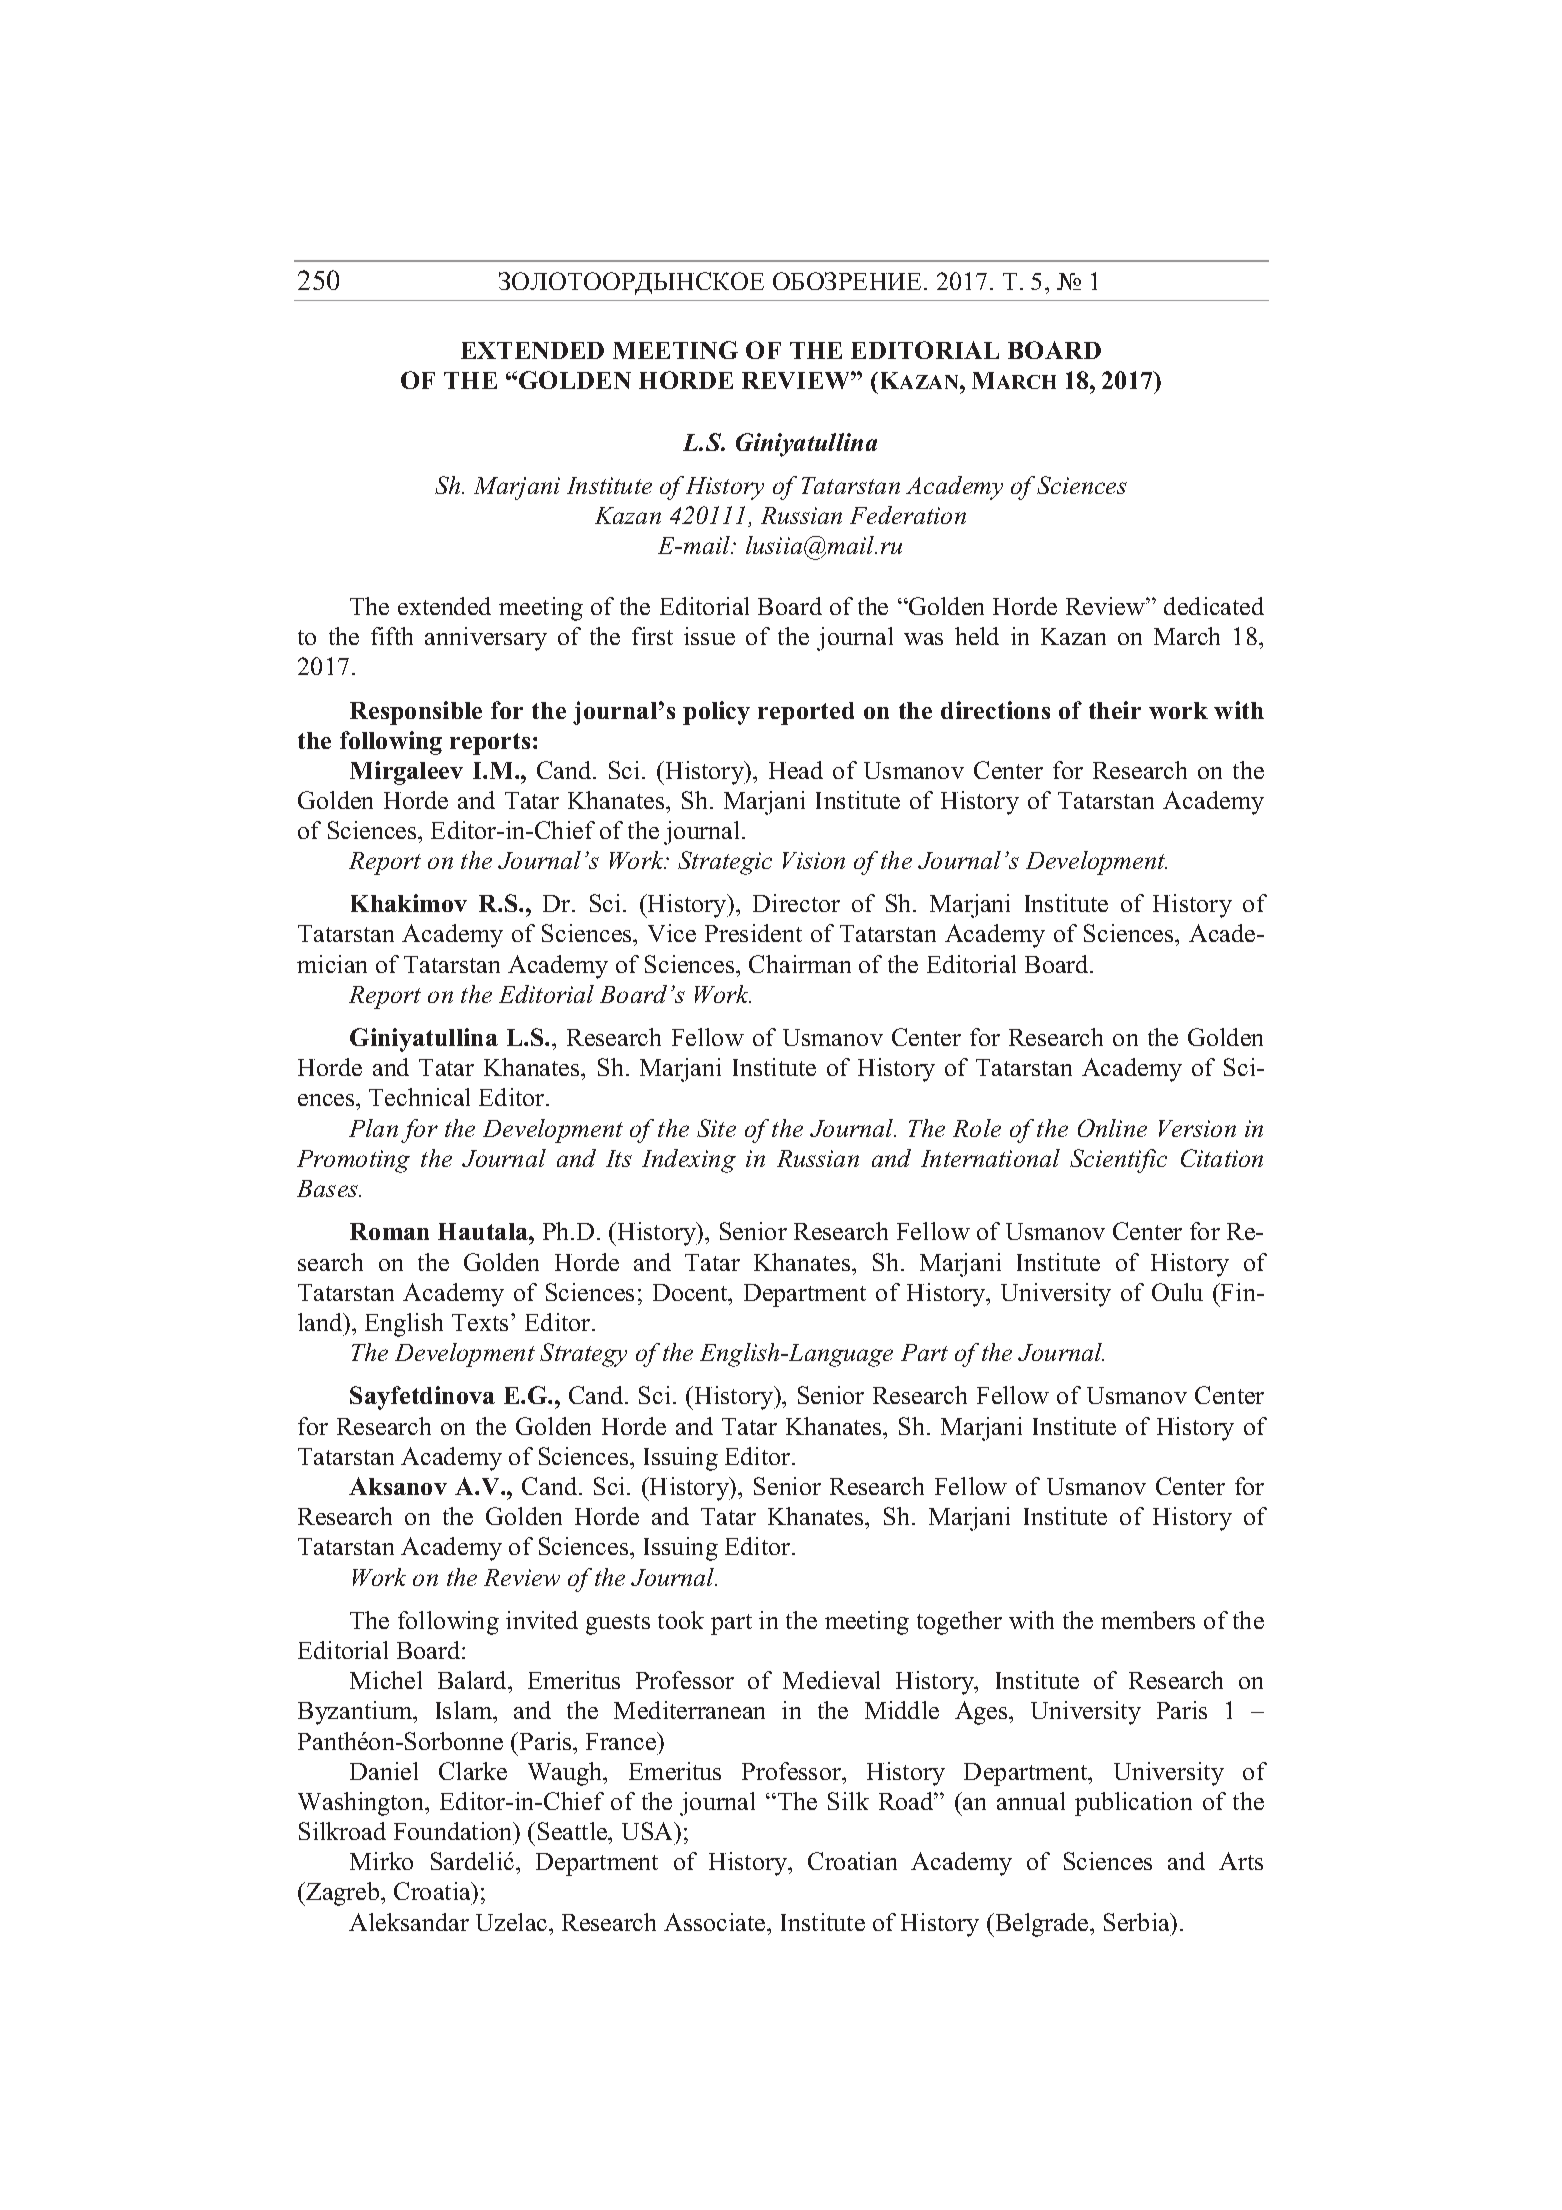 This image has width=1562, height=2210. What do you see at coordinates (1118, 1161) in the image?
I see `Scientific` at bounding box center [1118, 1161].
